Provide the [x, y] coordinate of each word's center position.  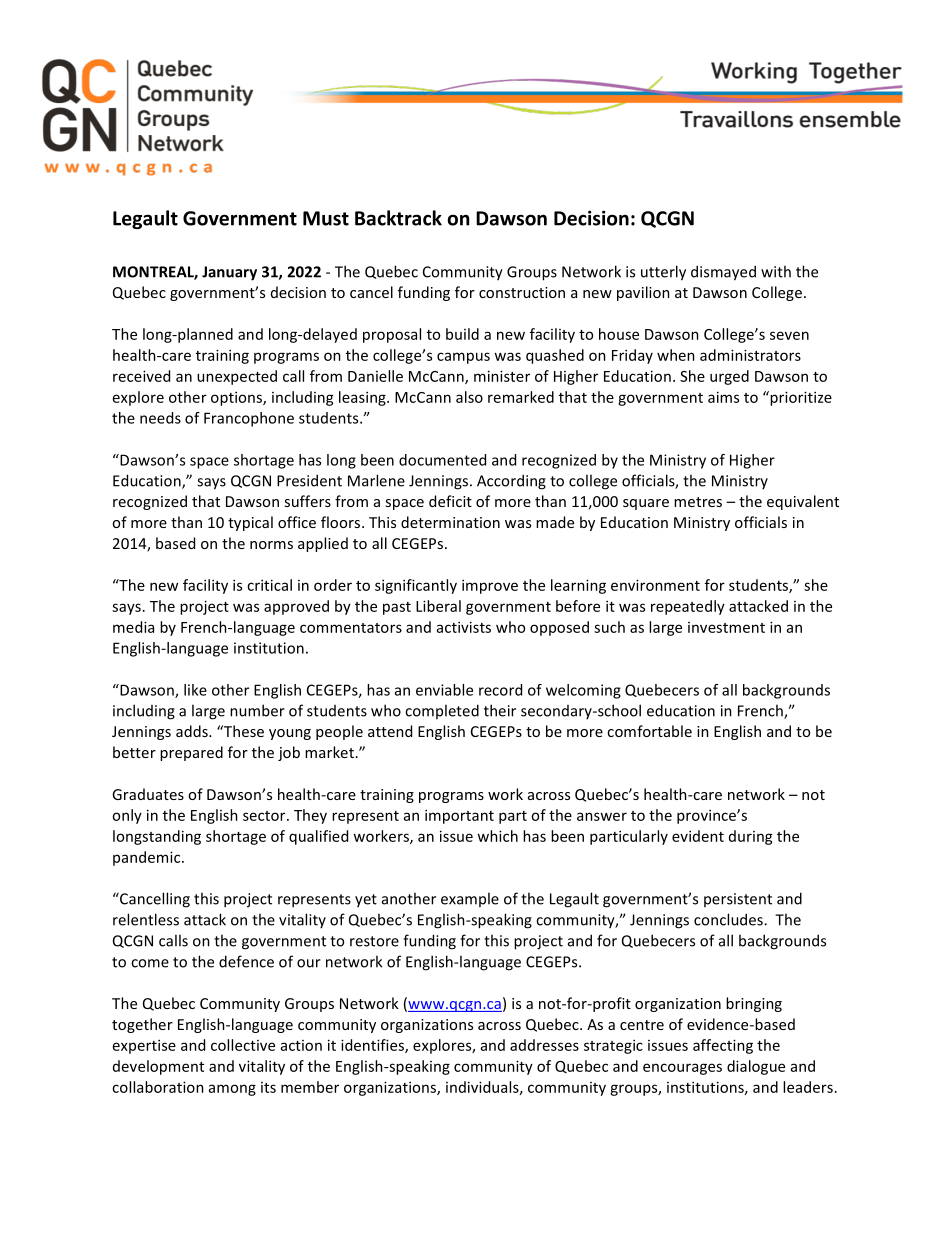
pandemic [148, 858]
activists [464, 627]
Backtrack [398, 218]
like [195, 690]
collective [243, 1045]
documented [442, 460]
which [497, 836]
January [229, 273]
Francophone [249, 419]
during [751, 837]
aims [723, 397]
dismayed [723, 273]
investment [726, 627]
